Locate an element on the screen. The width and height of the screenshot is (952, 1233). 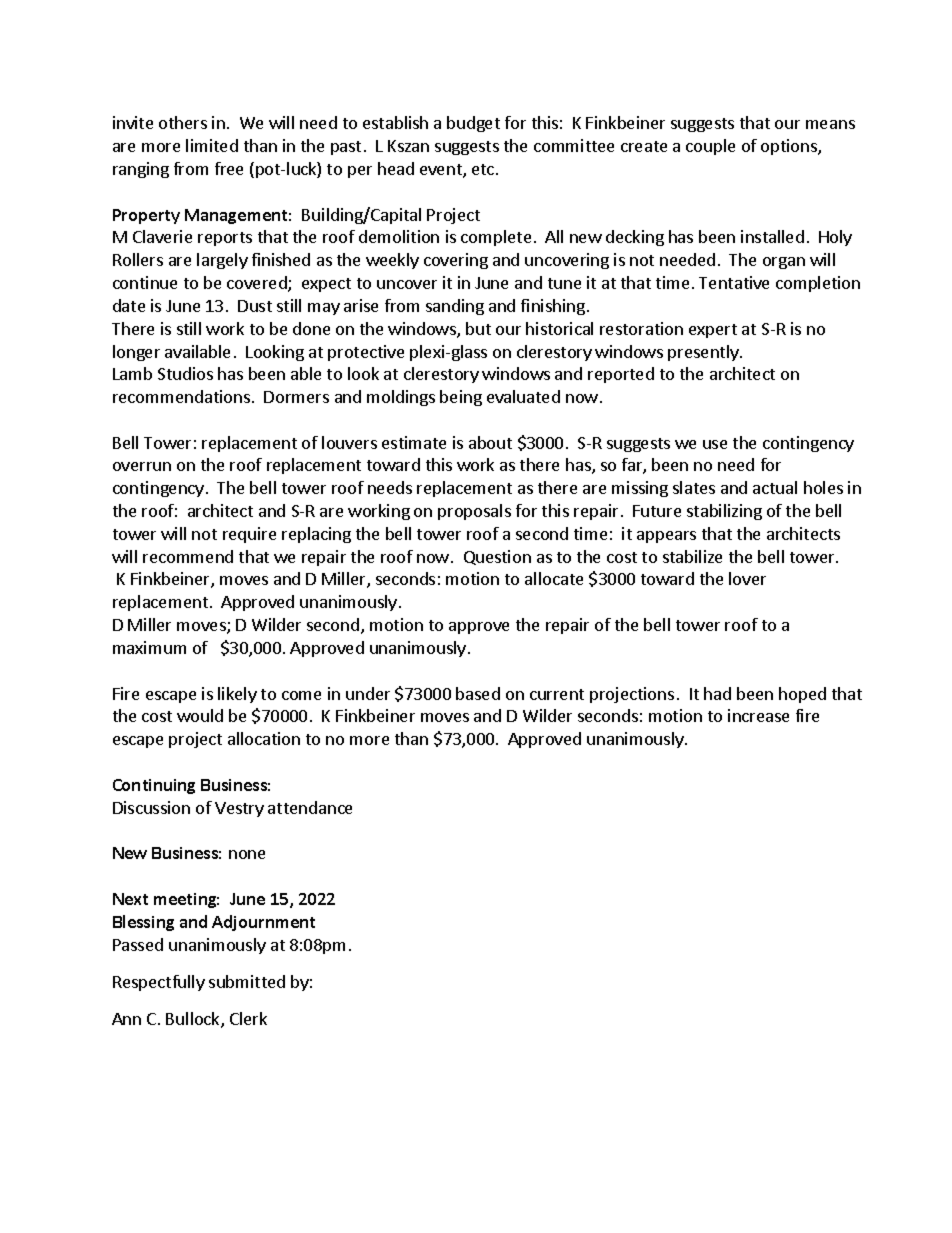
proposals is located at coordinates (474, 512).
